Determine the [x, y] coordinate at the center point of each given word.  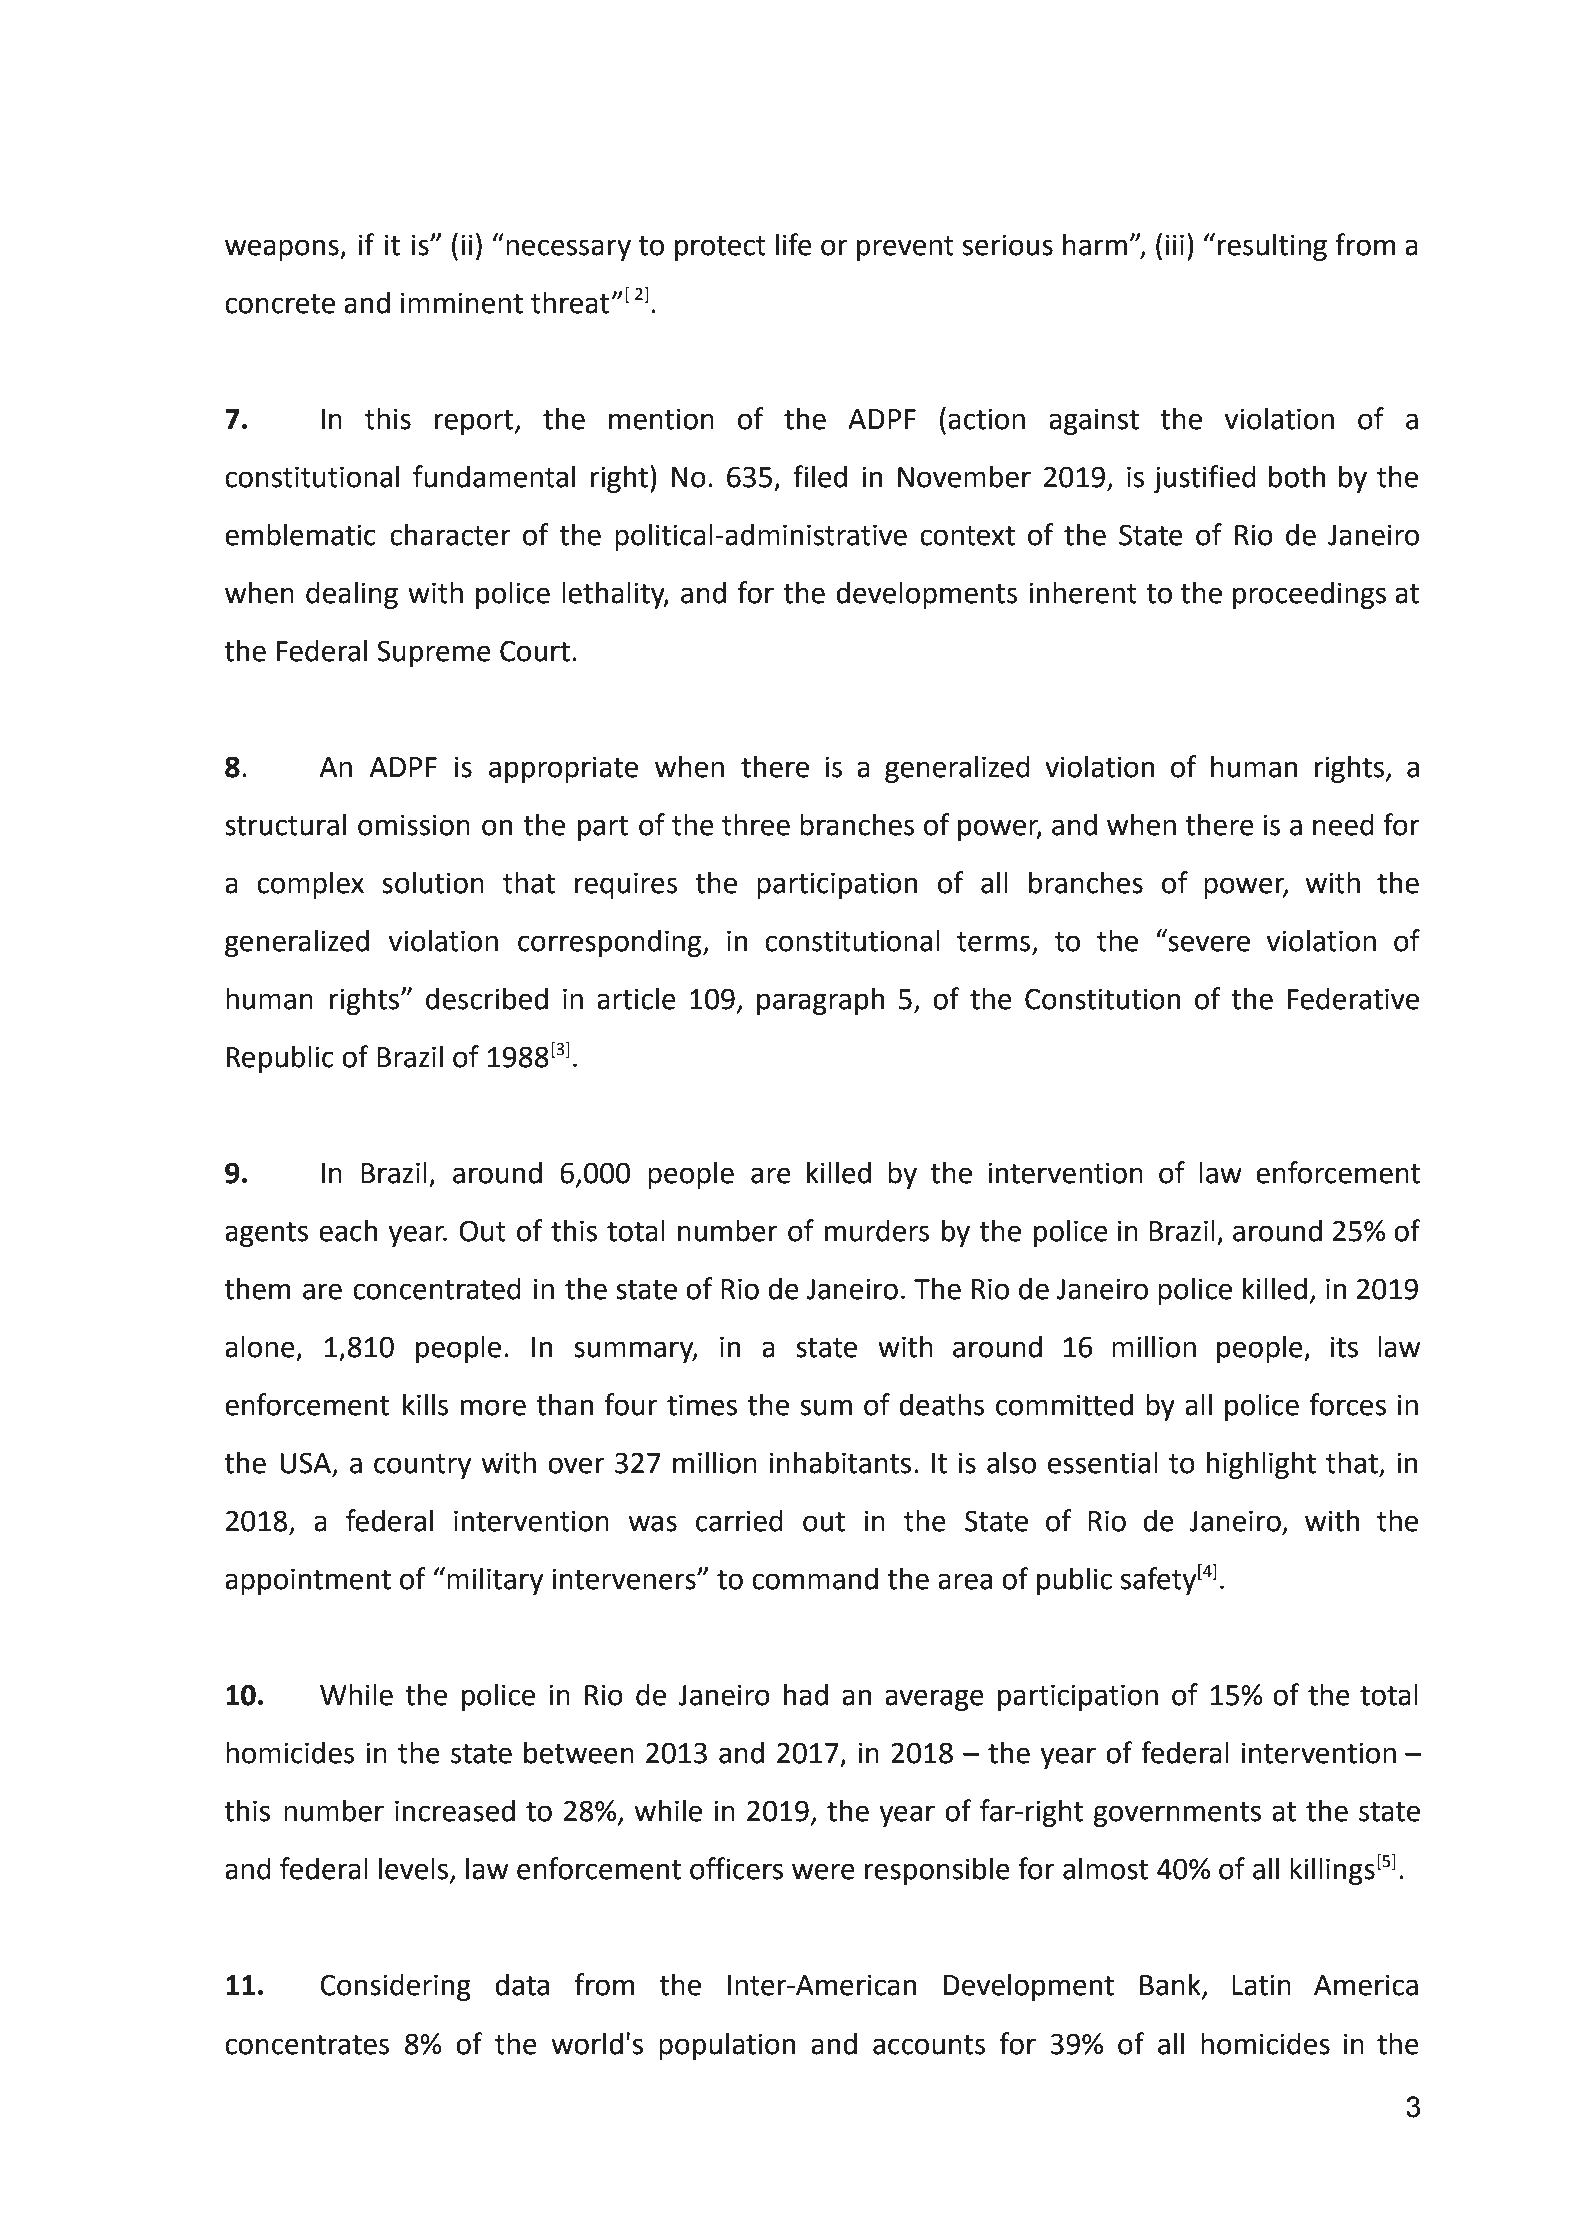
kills [426, 1404]
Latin [1261, 1985]
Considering [395, 1987]
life [794, 244]
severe [1209, 943]
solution [433, 882]
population [727, 2046]
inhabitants [840, 1462]
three [756, 824]
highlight [1261, 1465]
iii [1175, 244]
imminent [462, 303]
